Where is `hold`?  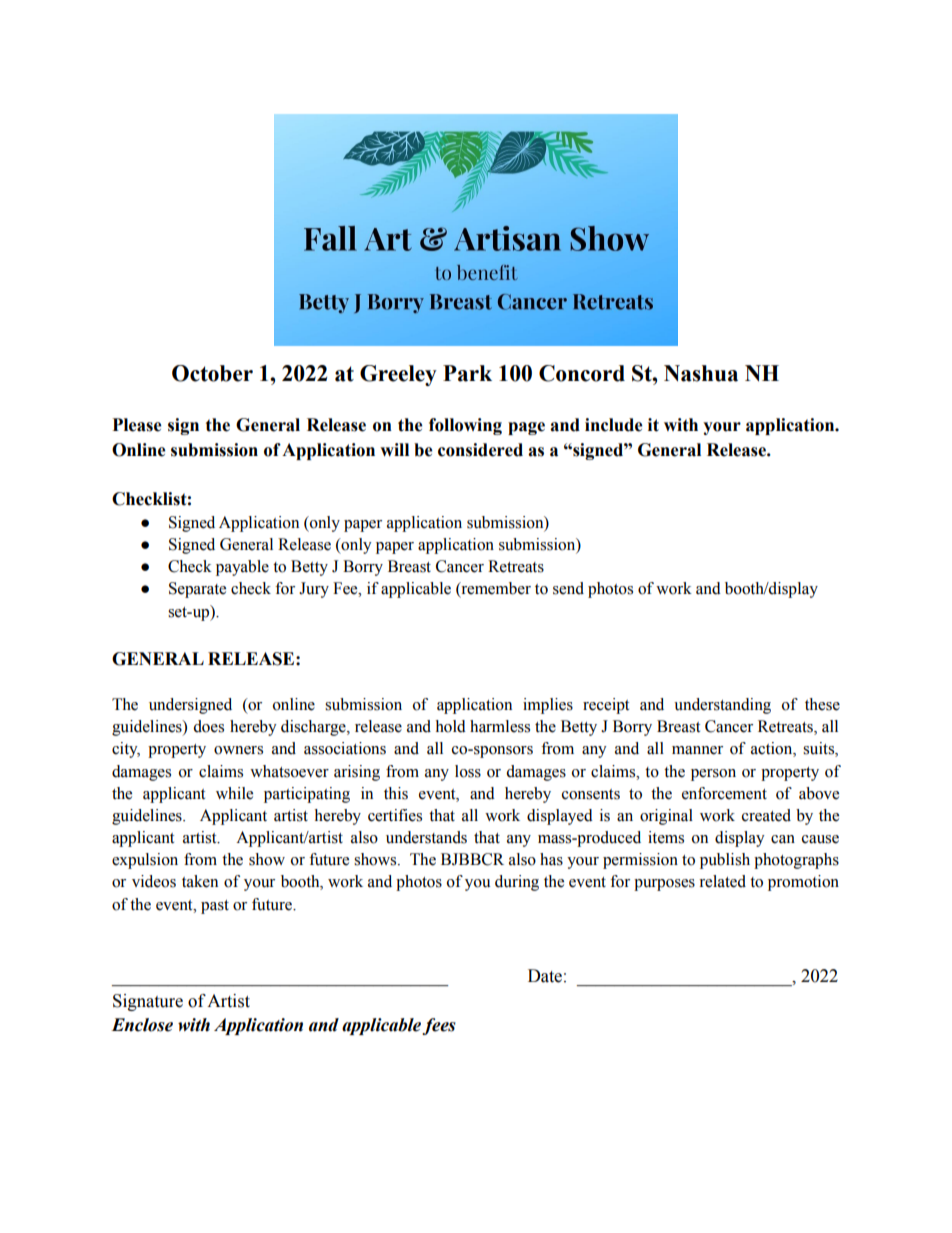
hold is located at coordinates (450, 726).
